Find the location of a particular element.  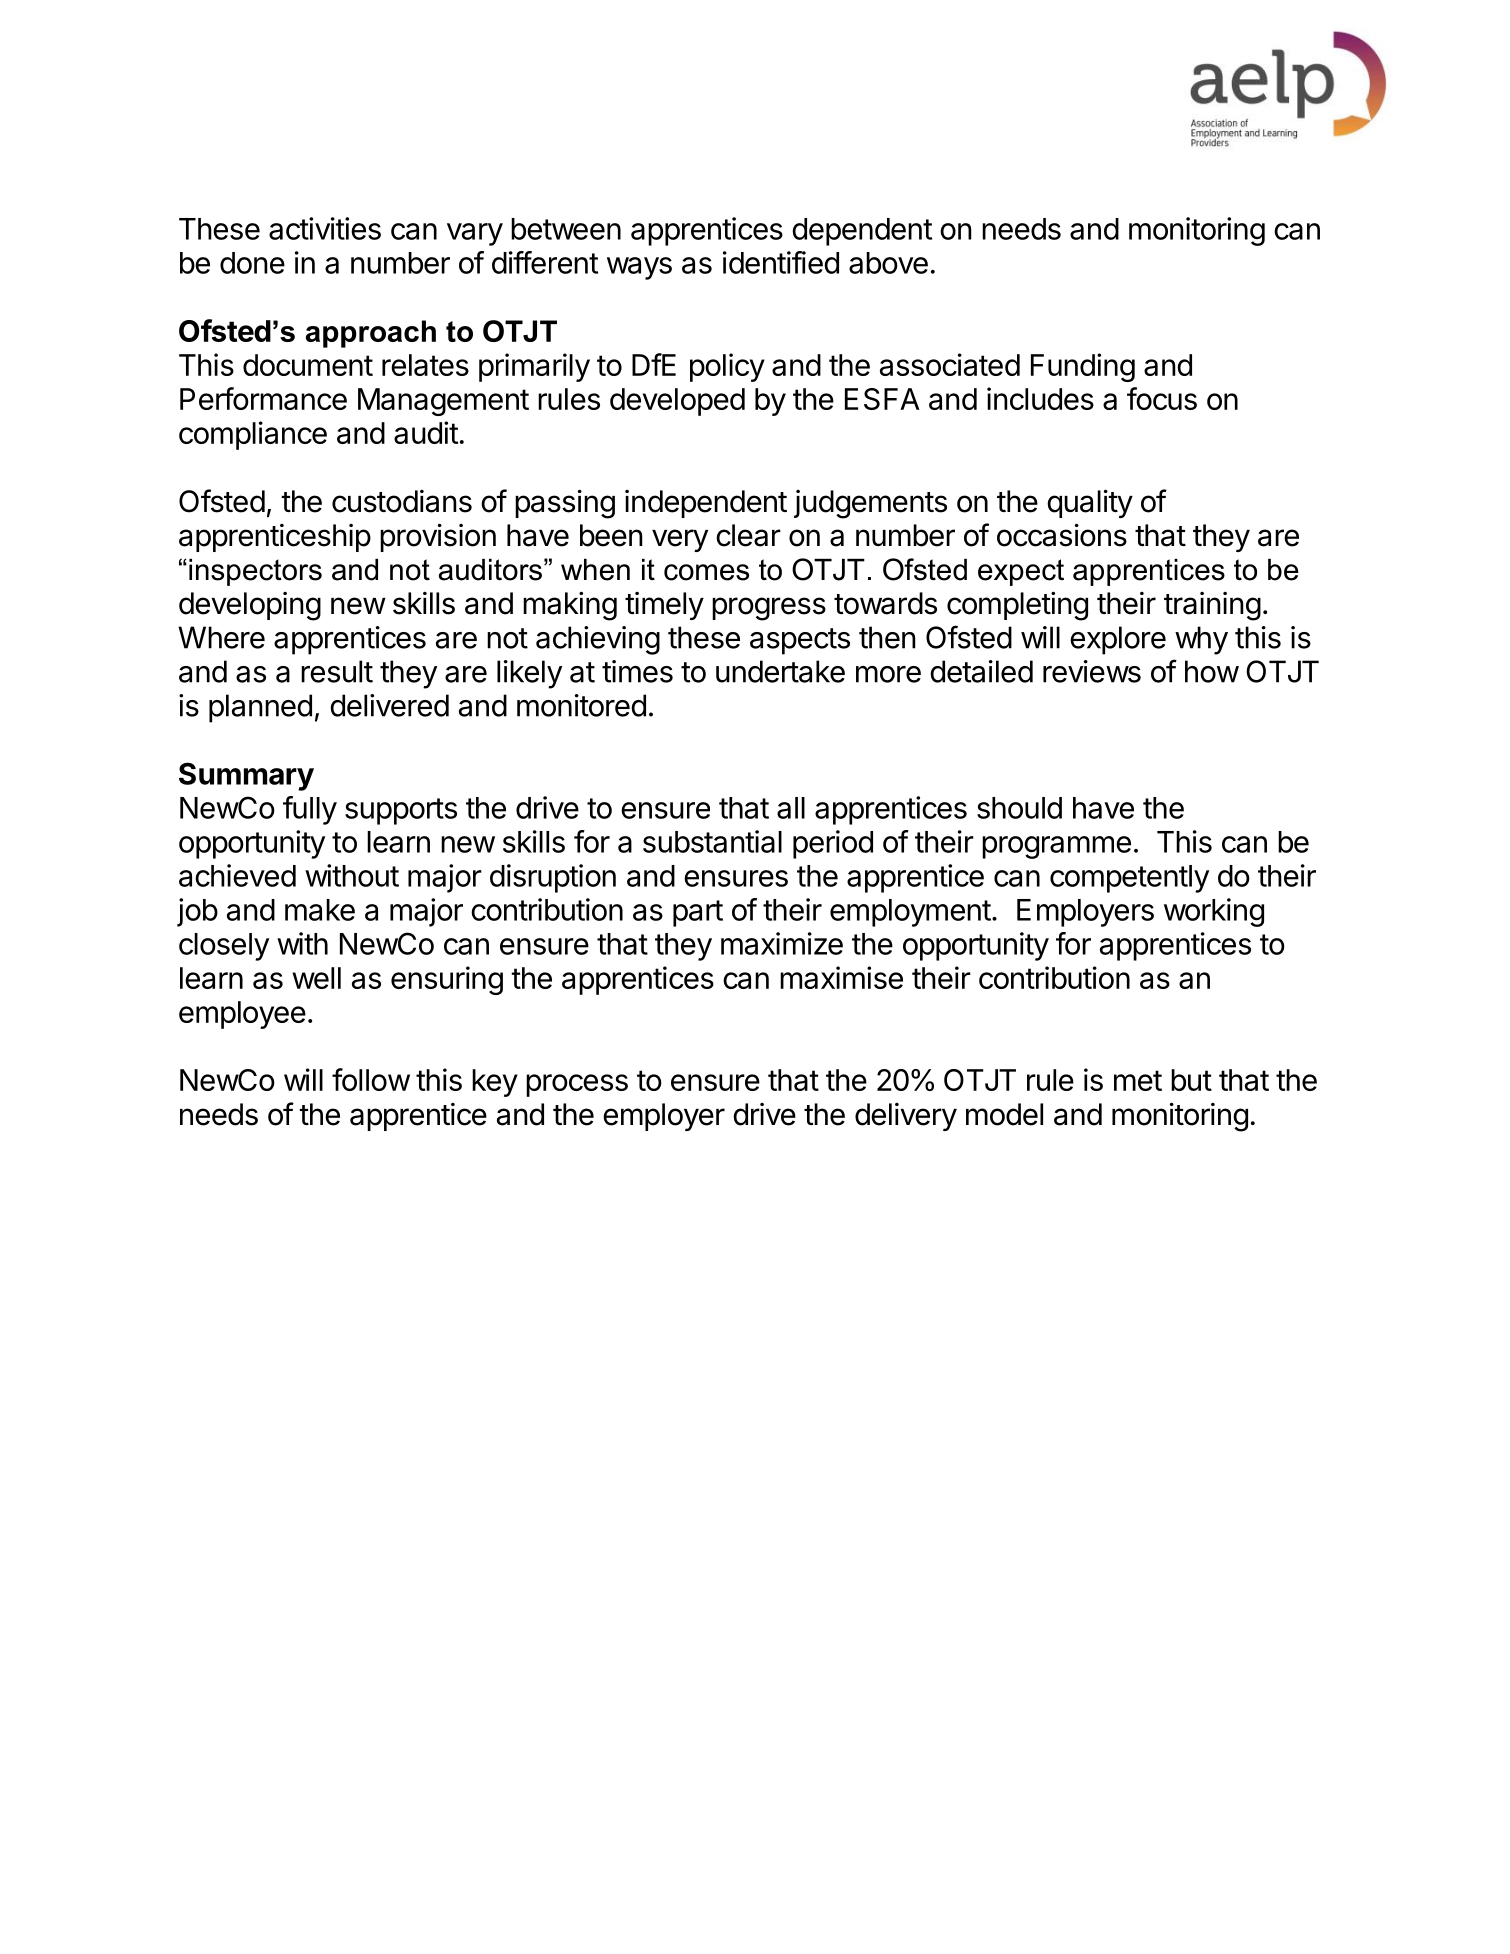

above is located at coordinates (888, 263).
